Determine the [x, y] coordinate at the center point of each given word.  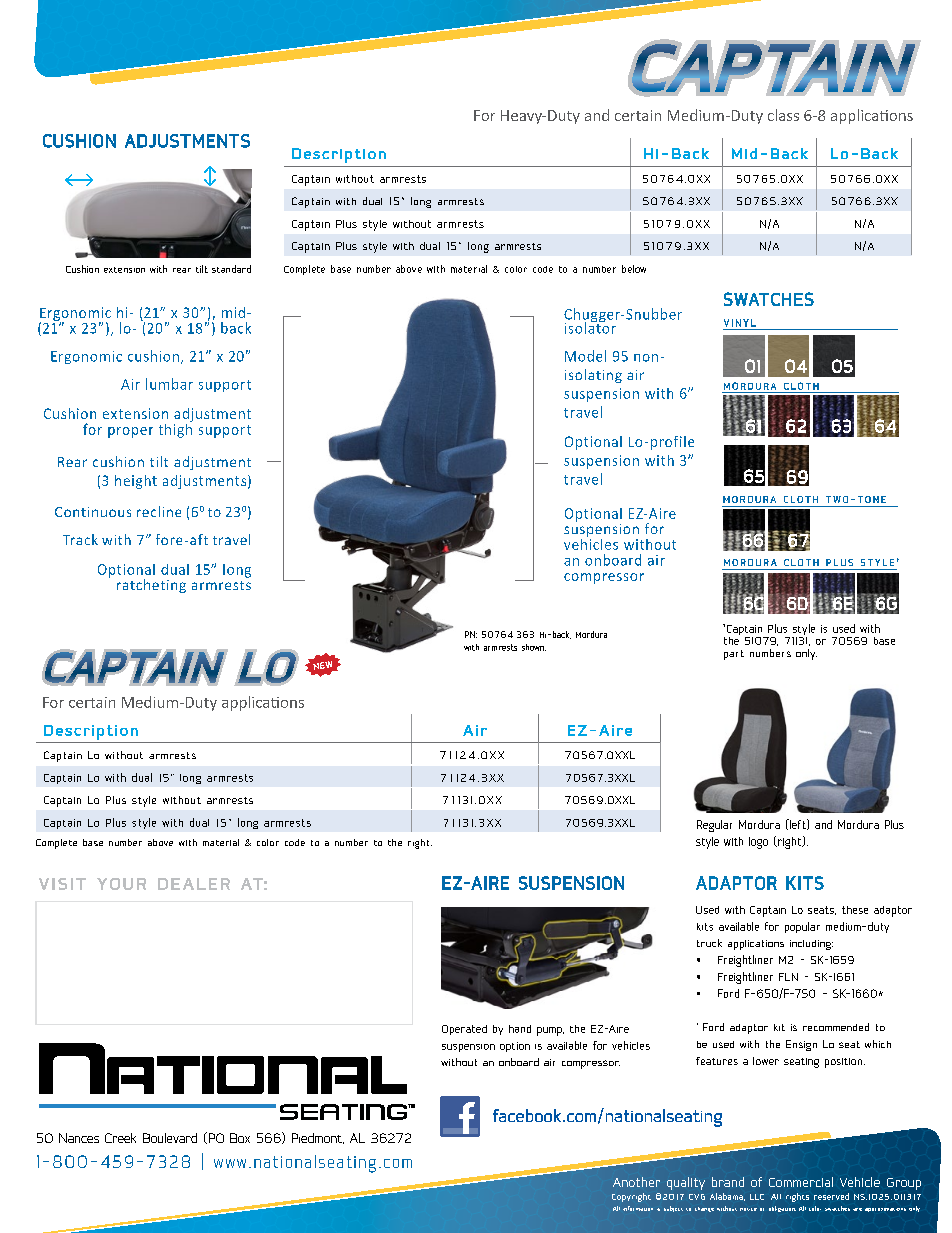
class [783, 115]
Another [636, 1182]
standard [231, 269]
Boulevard [170, 1138]
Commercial [801, 1182]
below [634, 269]
